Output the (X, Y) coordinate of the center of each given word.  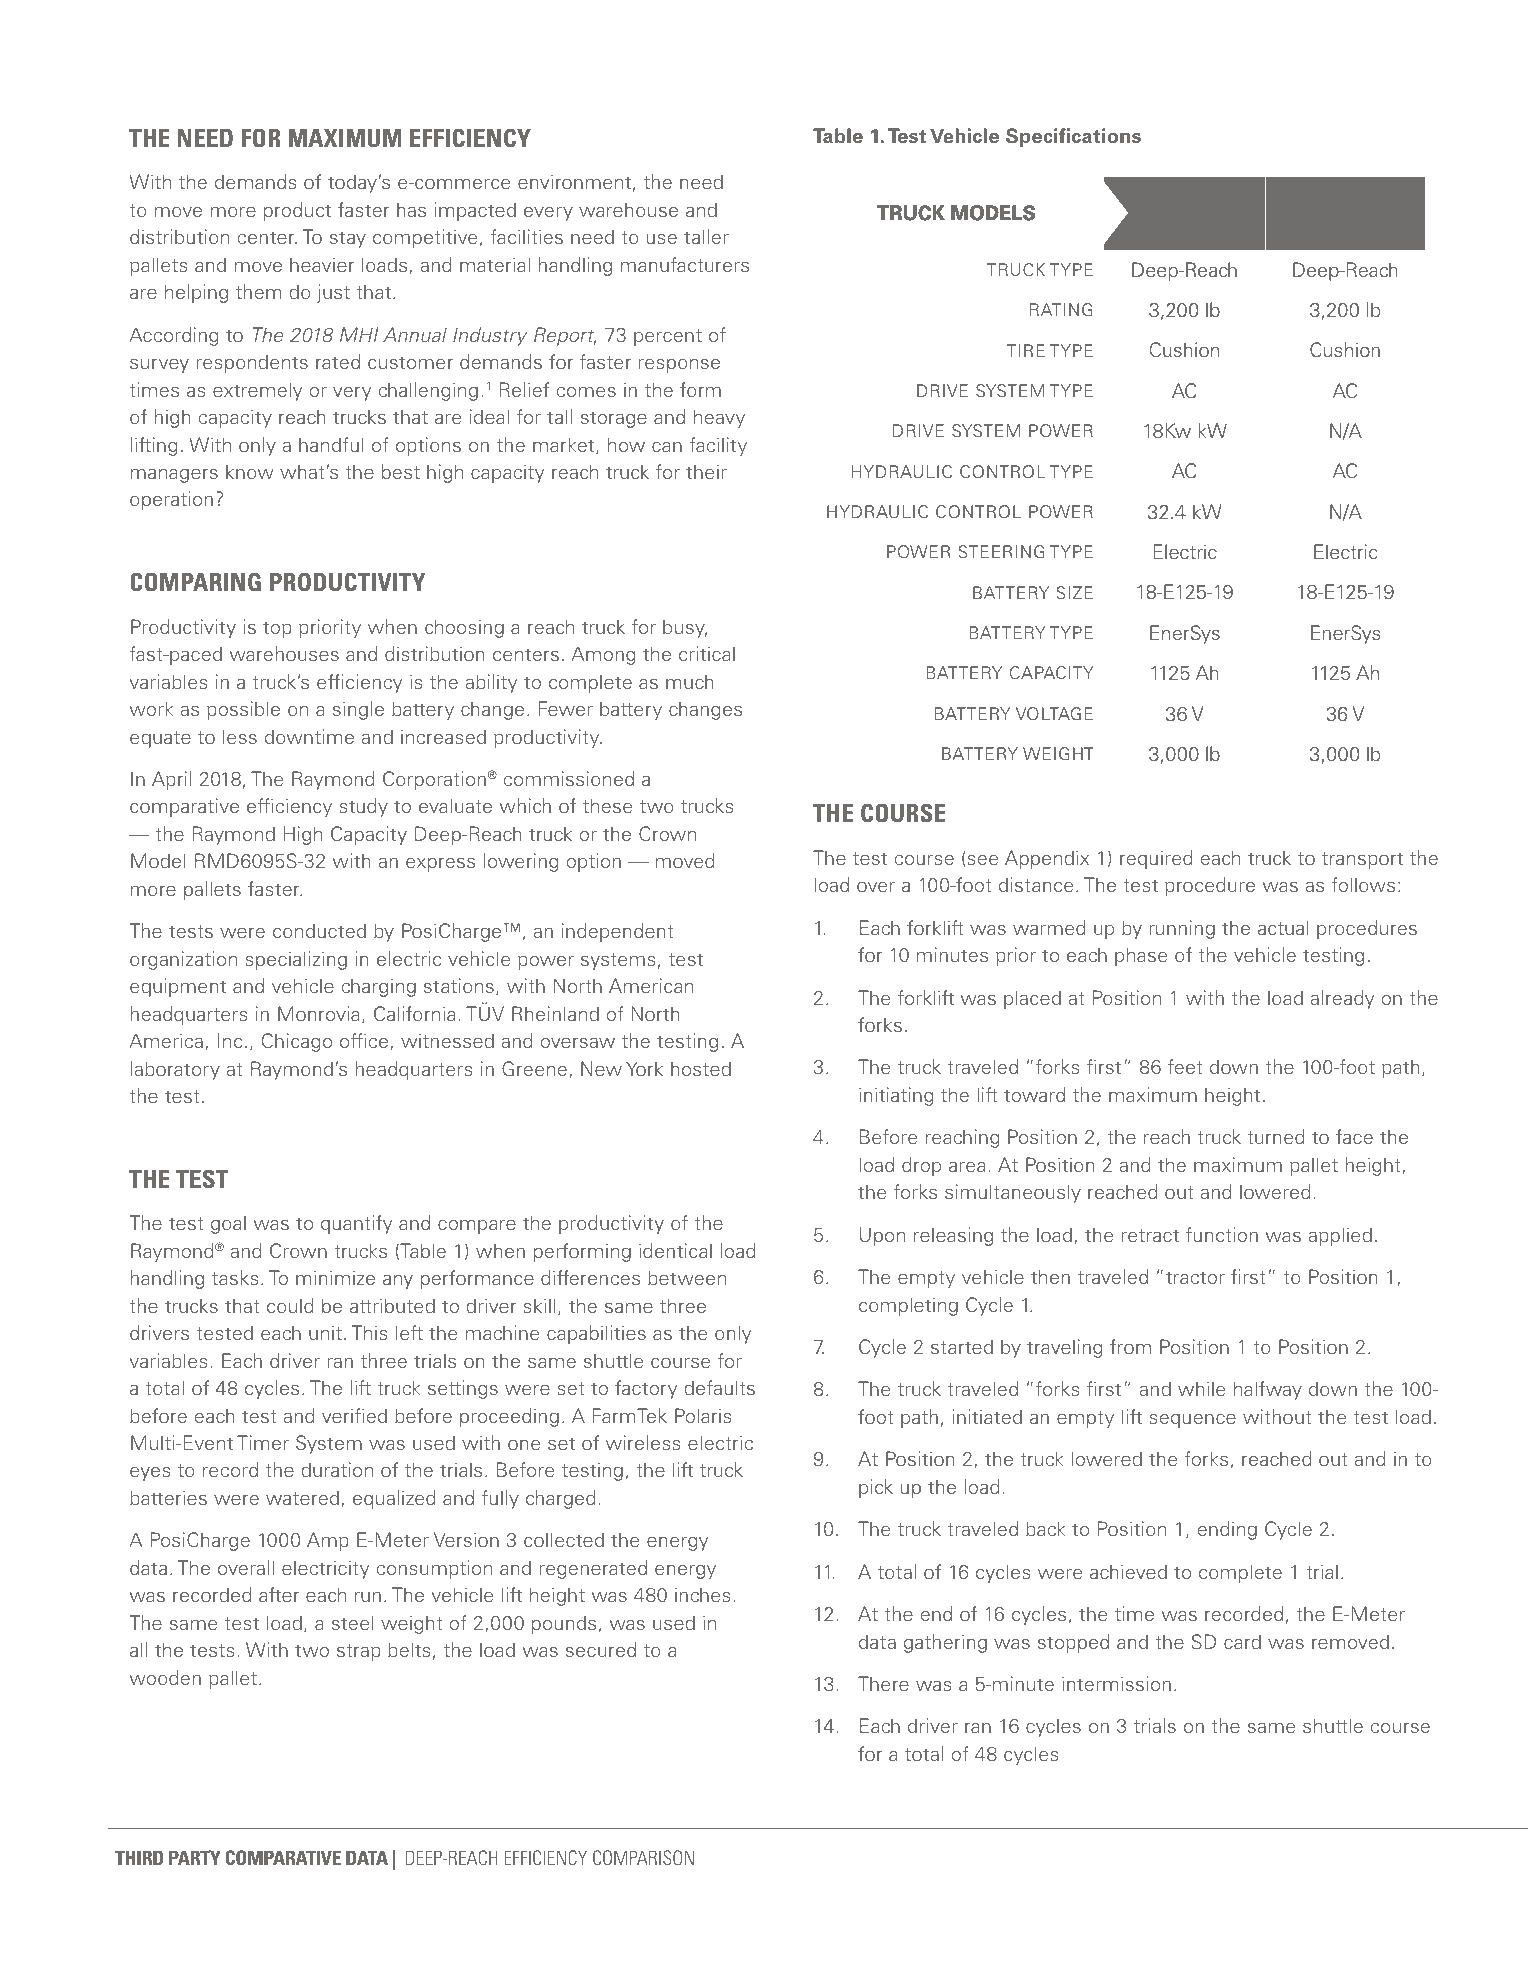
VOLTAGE (1054, 714)
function (1222, 1234)
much (689, 681)
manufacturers (685, 264)
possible (243, 710)
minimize (335, 1277)
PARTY (195, 1857)
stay (348, 239)
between (687, 1277)
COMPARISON (643, 1857)
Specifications (1073, 137)
